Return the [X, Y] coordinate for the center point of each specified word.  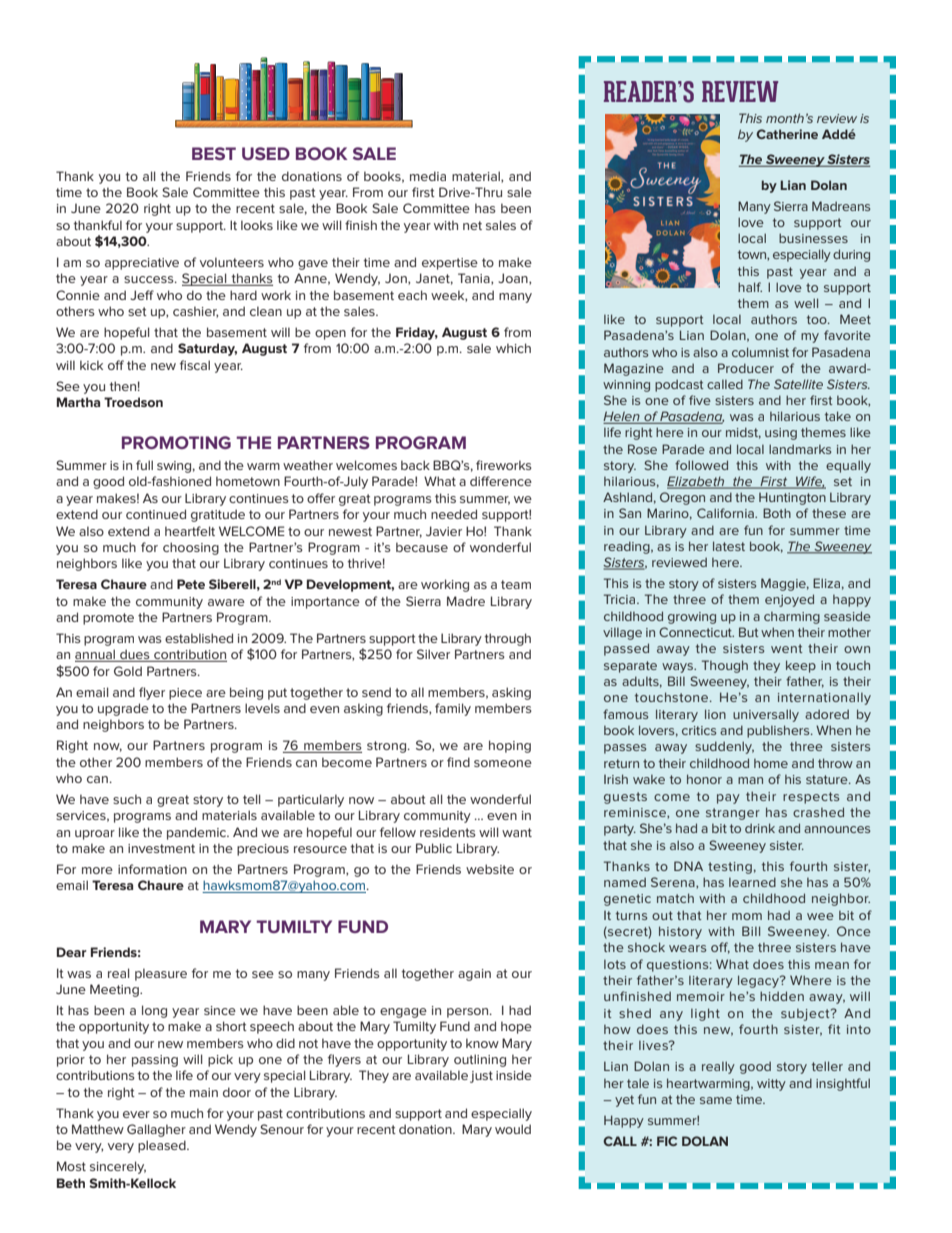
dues [135, 655]
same [716, 1100]
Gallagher [156, 1130]
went [787, 648]
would [513, 1129]
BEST [214, 153]
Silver [433, 654]
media [428, 176]
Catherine [787, 134]
